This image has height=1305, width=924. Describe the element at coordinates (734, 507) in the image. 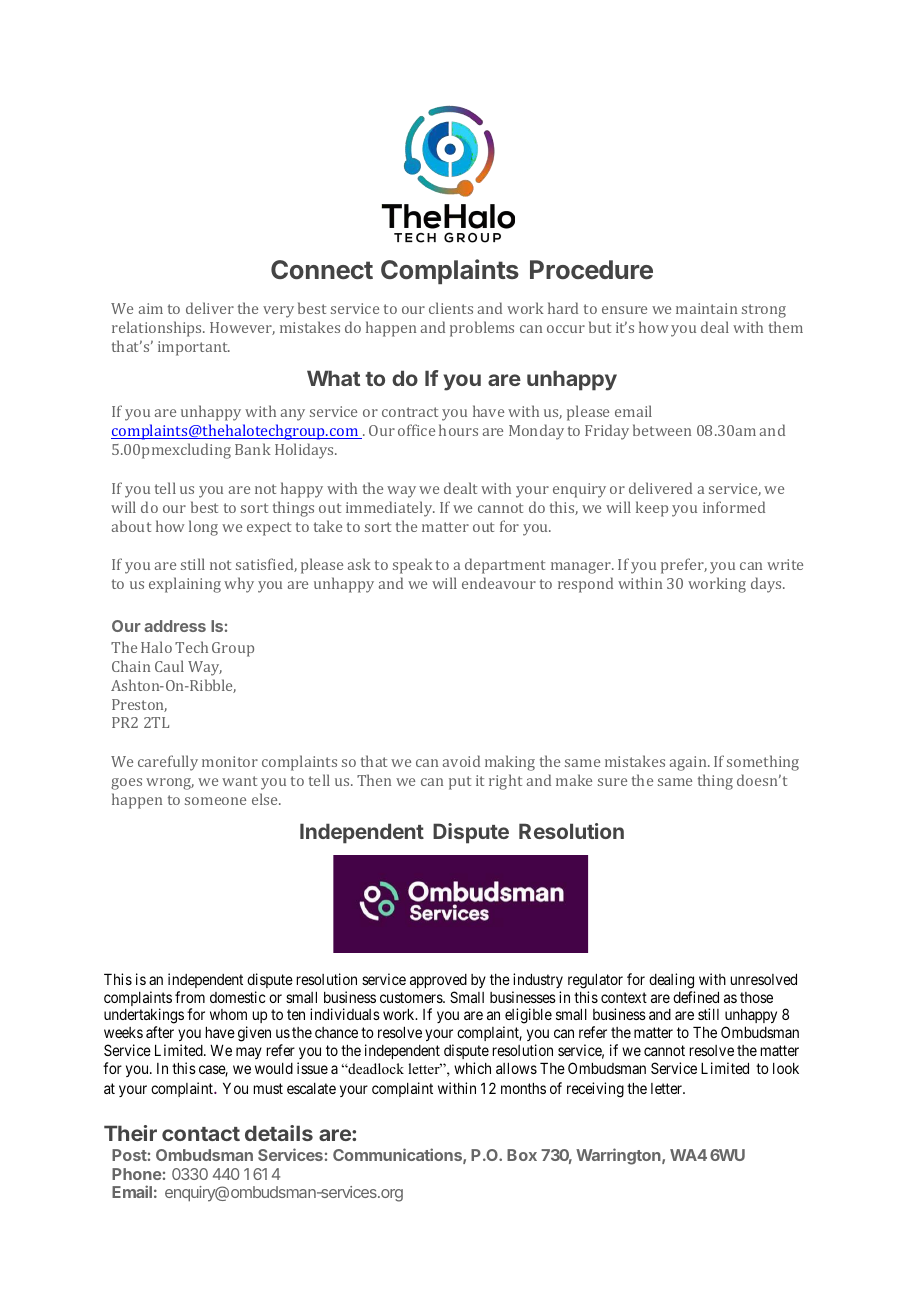

I see `informed` at that location.
